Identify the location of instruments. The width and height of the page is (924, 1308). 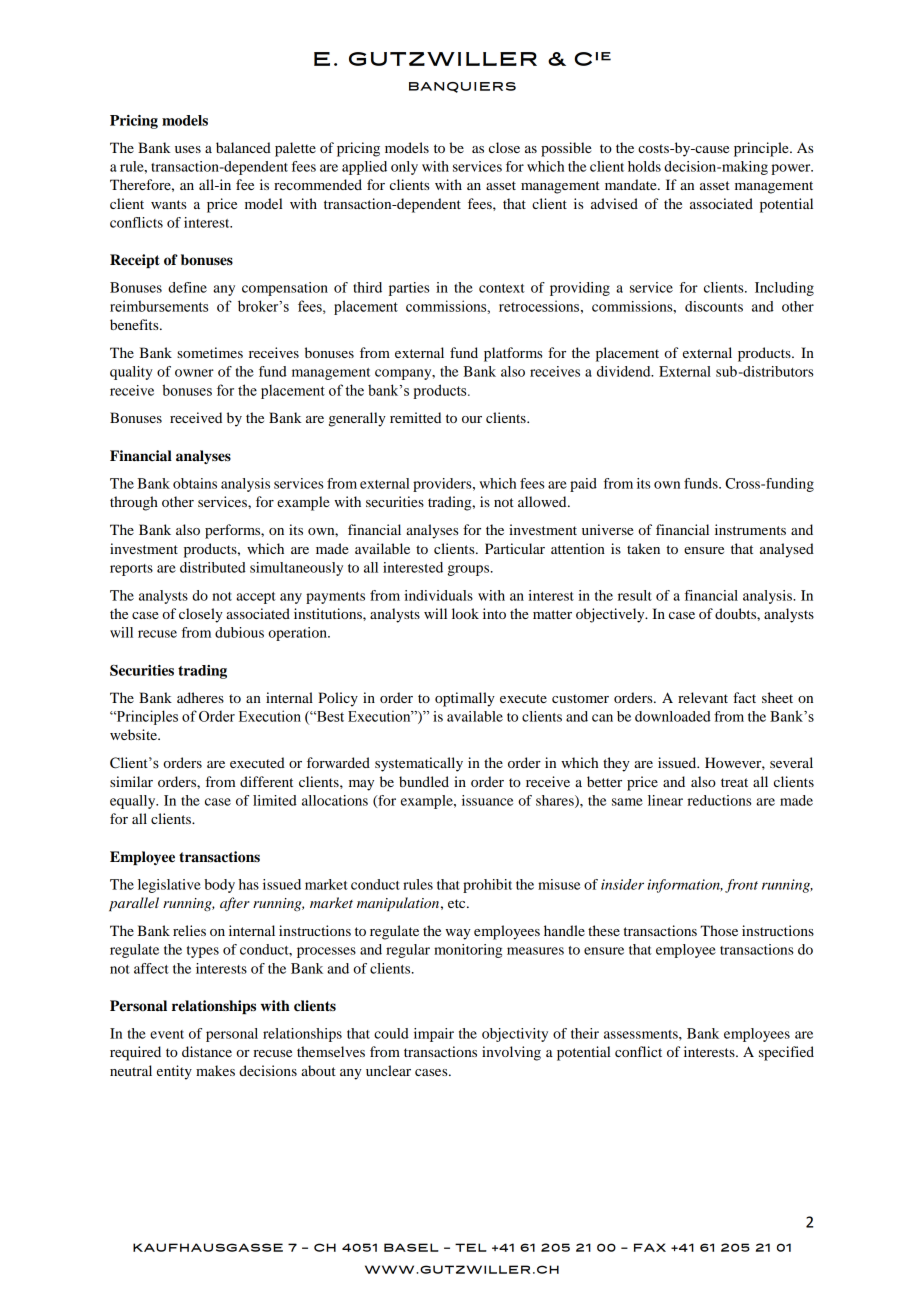
(750, 529).
